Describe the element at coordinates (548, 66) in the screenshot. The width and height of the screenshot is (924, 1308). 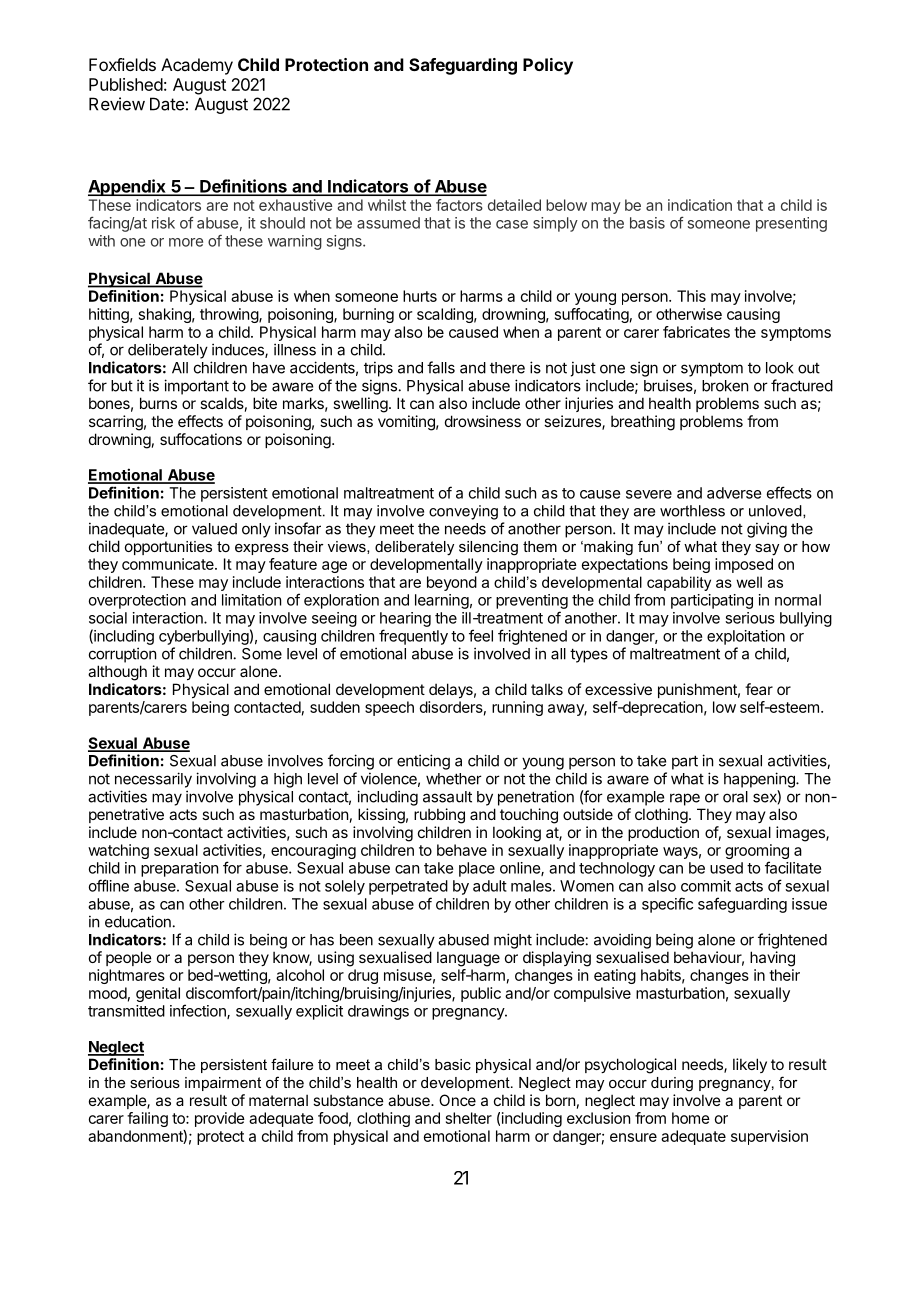
I see `Policy` at that location.
